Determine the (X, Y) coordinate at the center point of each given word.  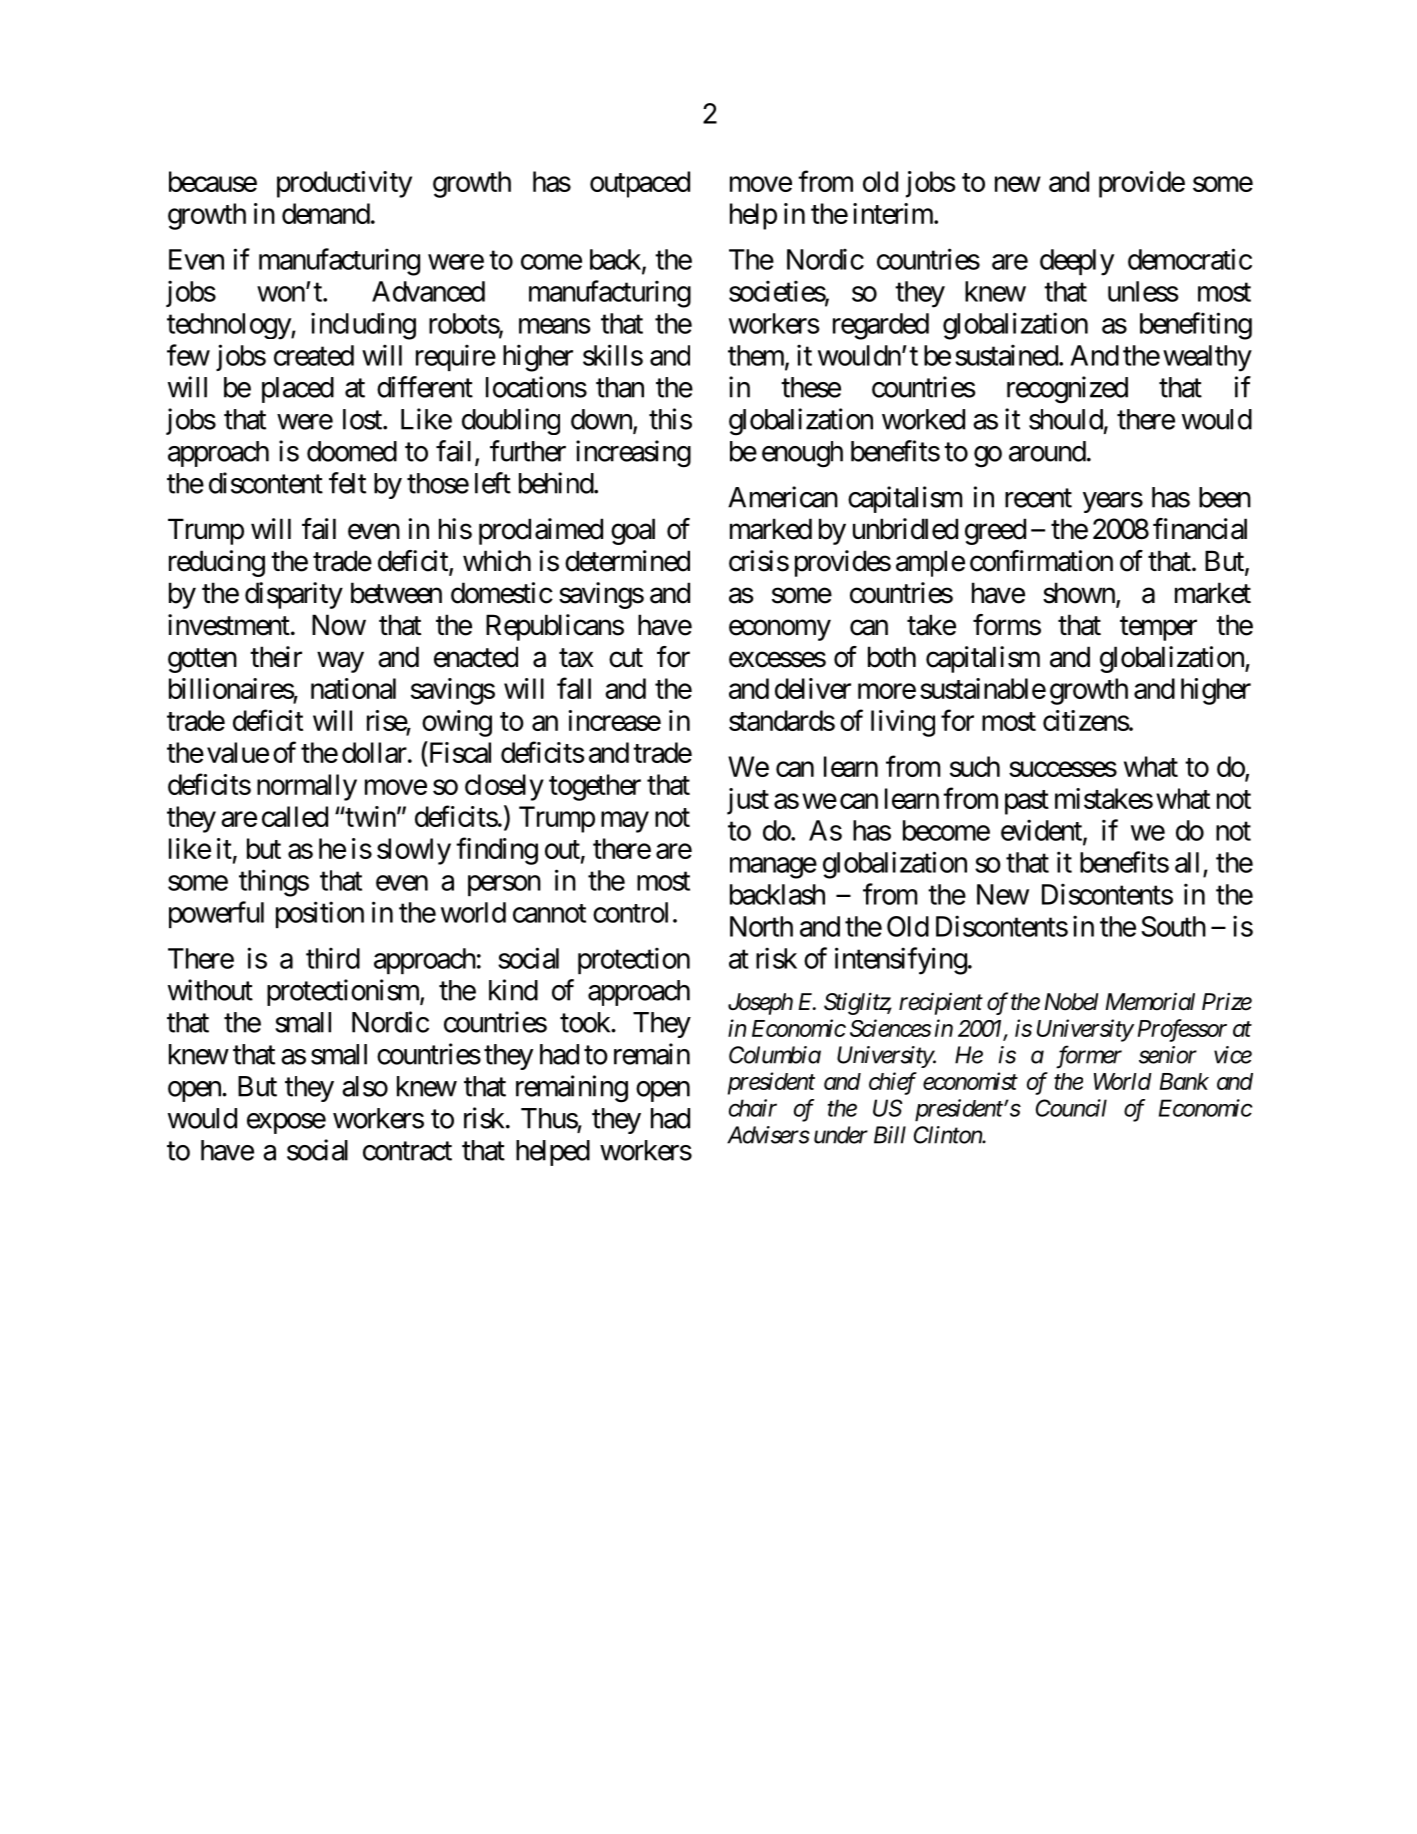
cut (626, 658)
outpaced (640, 184)
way (340, 662)
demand (326, 213)
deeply (1077, 262)
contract (407, 1151)
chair (753, 1108)
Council (1071, 1108)
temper (1158, 628)
